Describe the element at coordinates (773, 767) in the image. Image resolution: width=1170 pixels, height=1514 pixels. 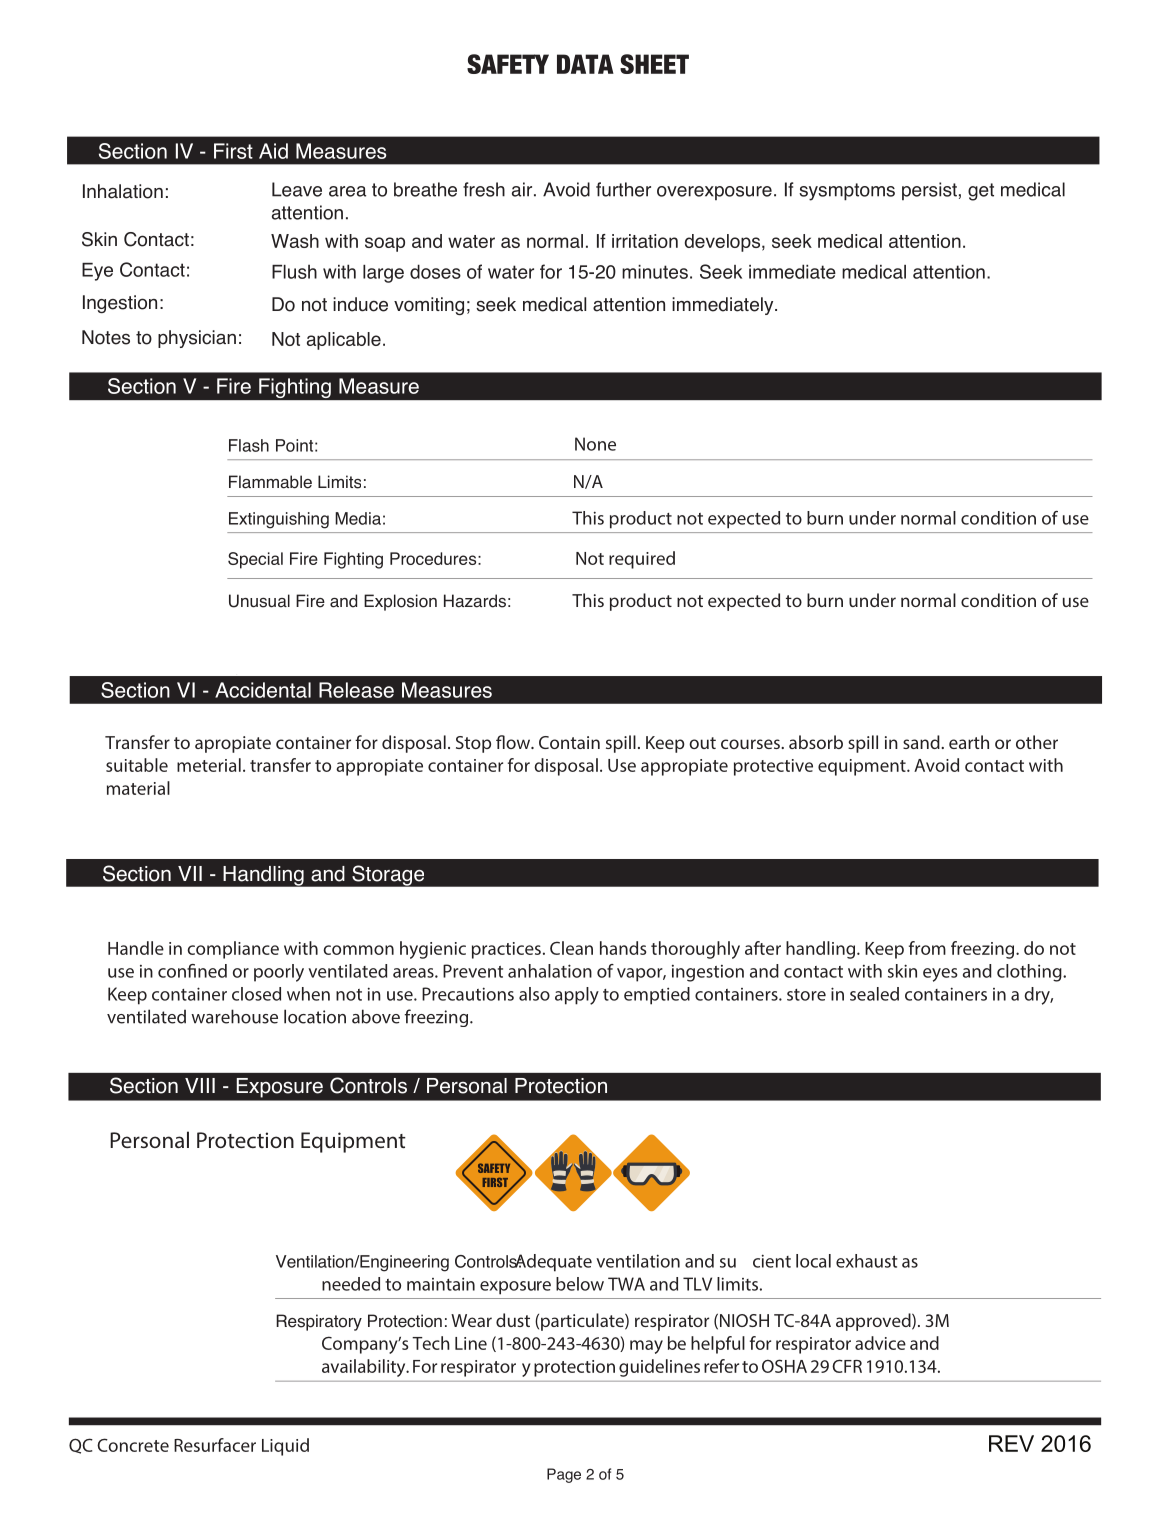
I see `protective` at that location.
